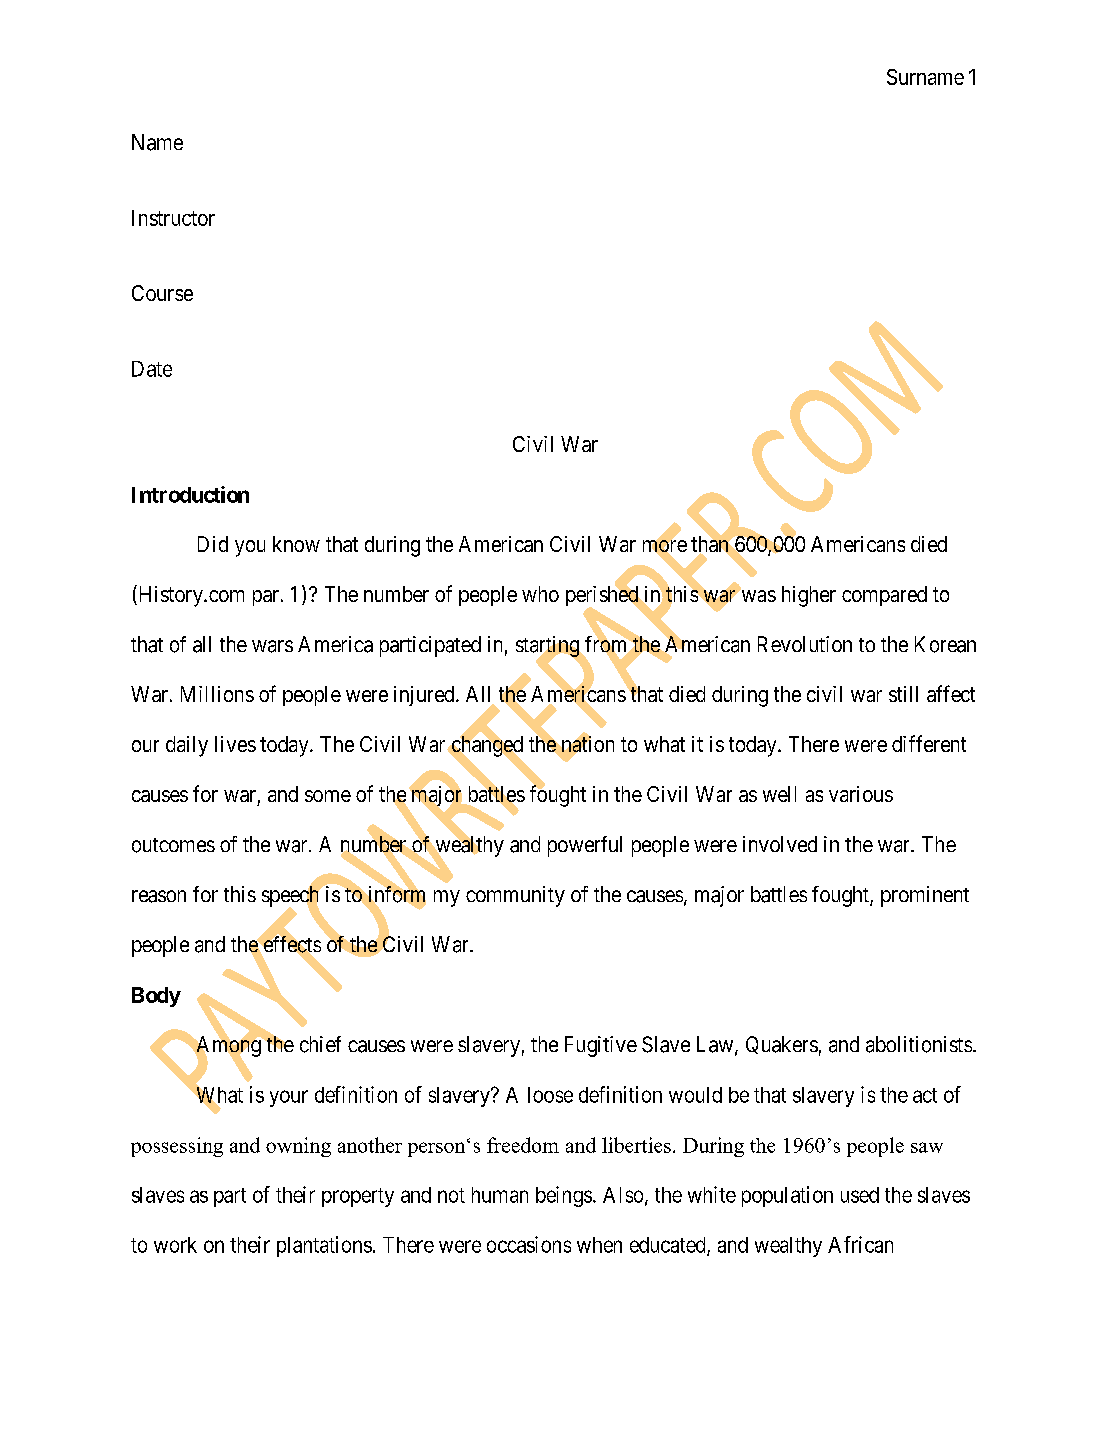  I want to click on Instructor, so click(173, 218).
